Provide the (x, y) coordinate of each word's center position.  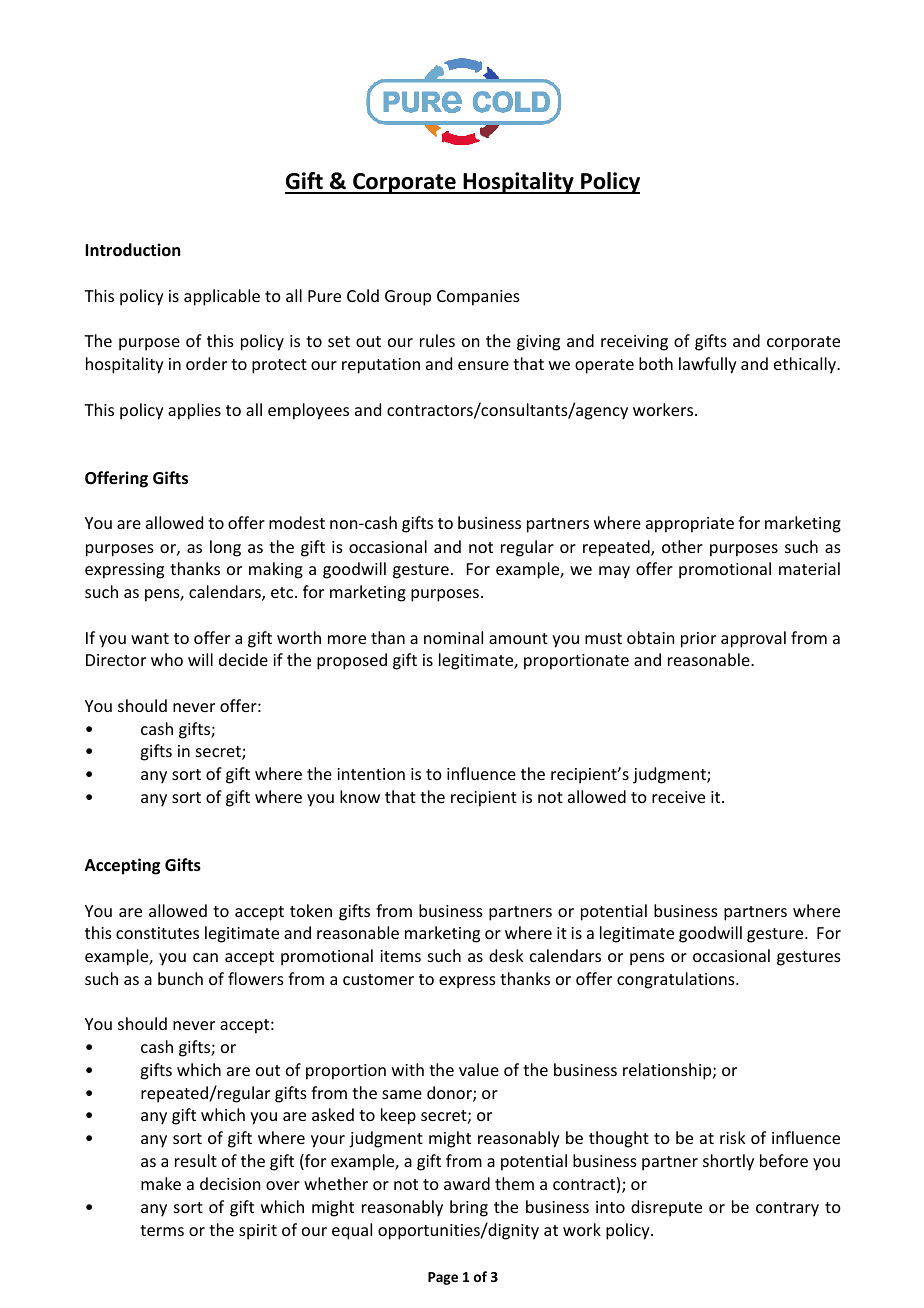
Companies (478, 298)
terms (162, 1230)
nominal (453, 637)
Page (443, 1278)
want (150, 638)
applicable (222, 297)
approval (753, 639)
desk (506, 955)
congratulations (677, 980)
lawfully (708, 365)
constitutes (157, 933)
